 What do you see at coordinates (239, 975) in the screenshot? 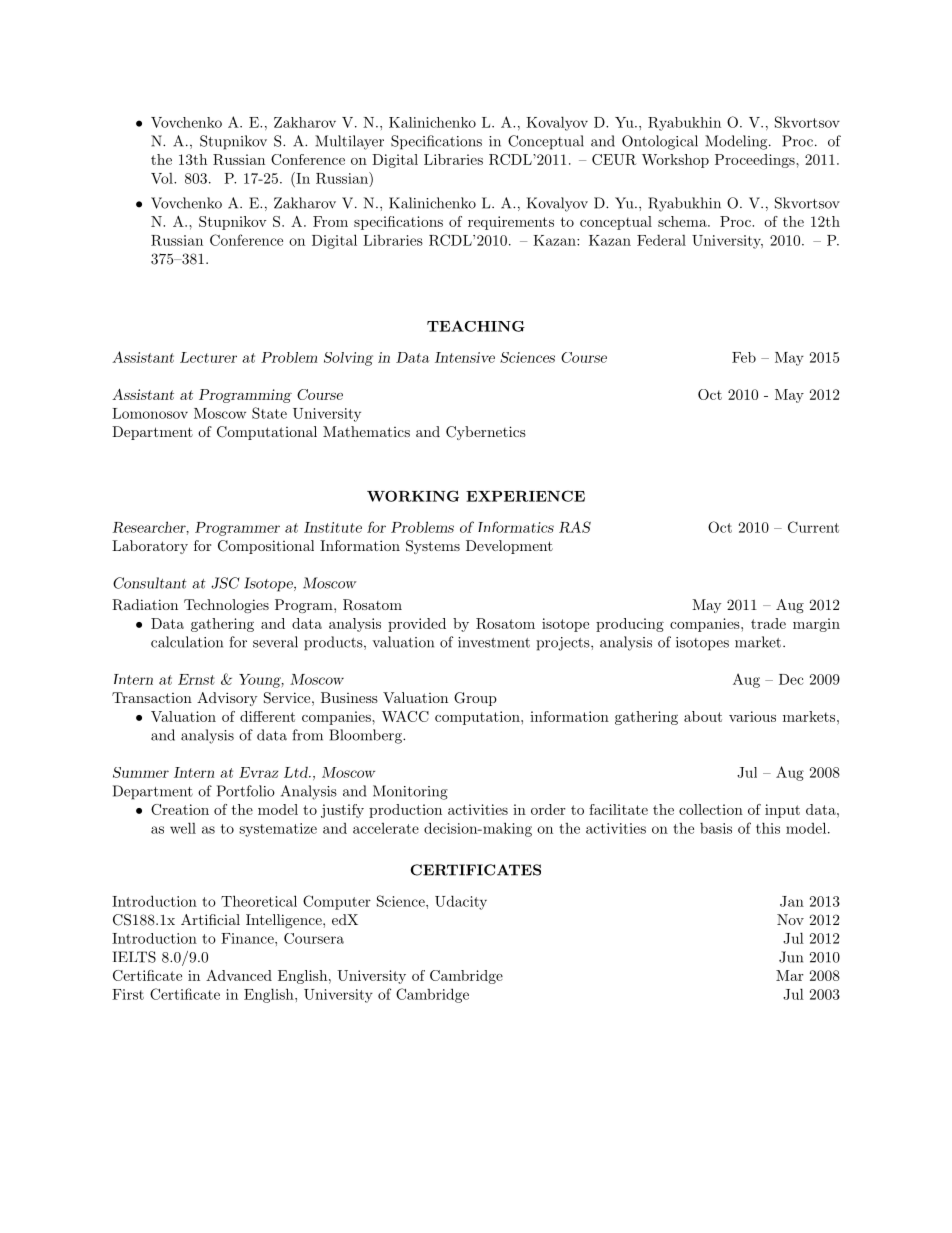
I see `Advanced` at bounding box center [239, 975].
